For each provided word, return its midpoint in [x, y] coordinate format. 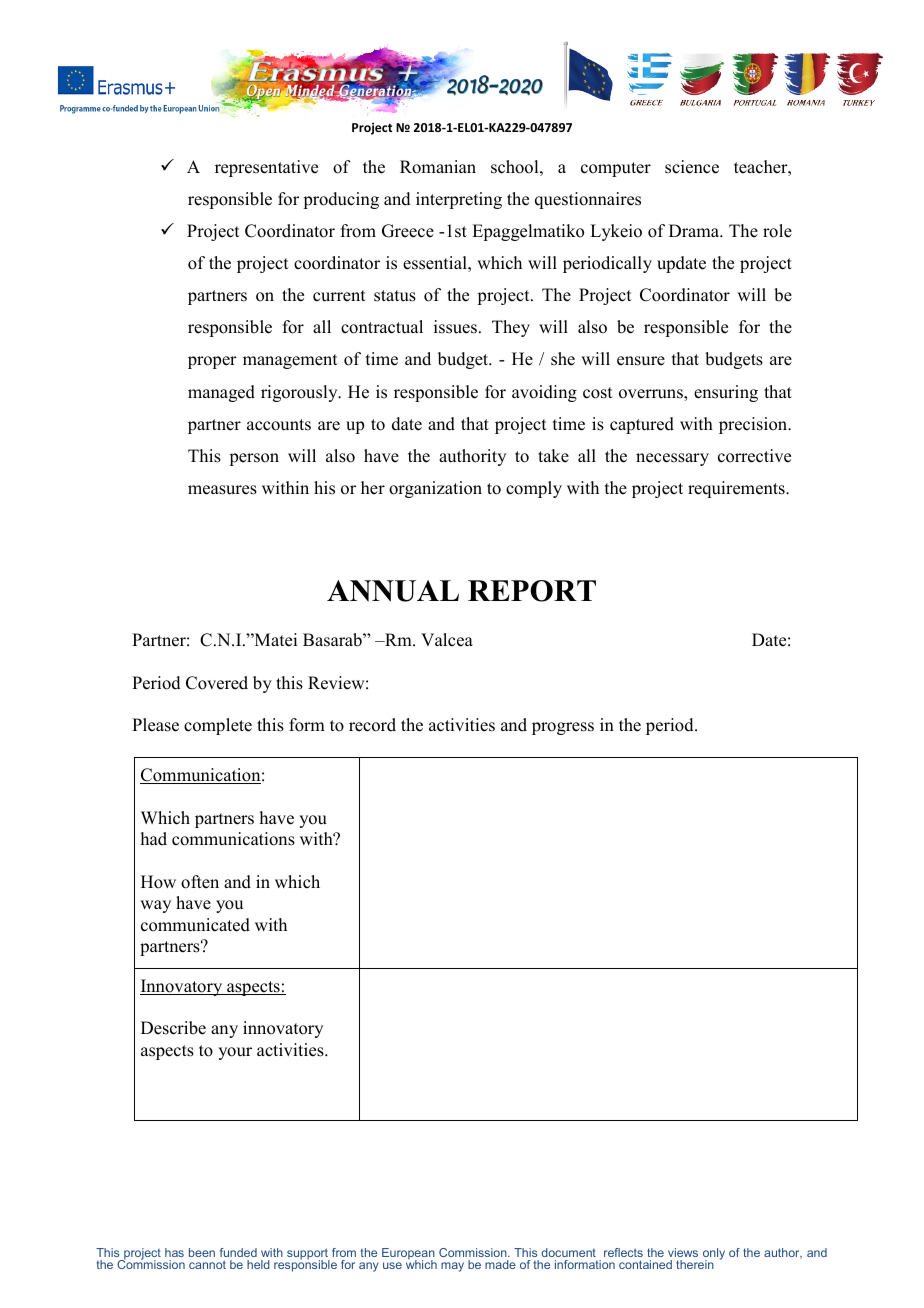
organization [435, 489]
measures [222, 490]
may [452, 1267]
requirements [737, 489]
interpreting [459, 200]
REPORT [532, 591]
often [200, 882]
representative [266, 168]
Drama [695, 230]
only [712, 1255]
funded [238, 1252]
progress [563, 728]
